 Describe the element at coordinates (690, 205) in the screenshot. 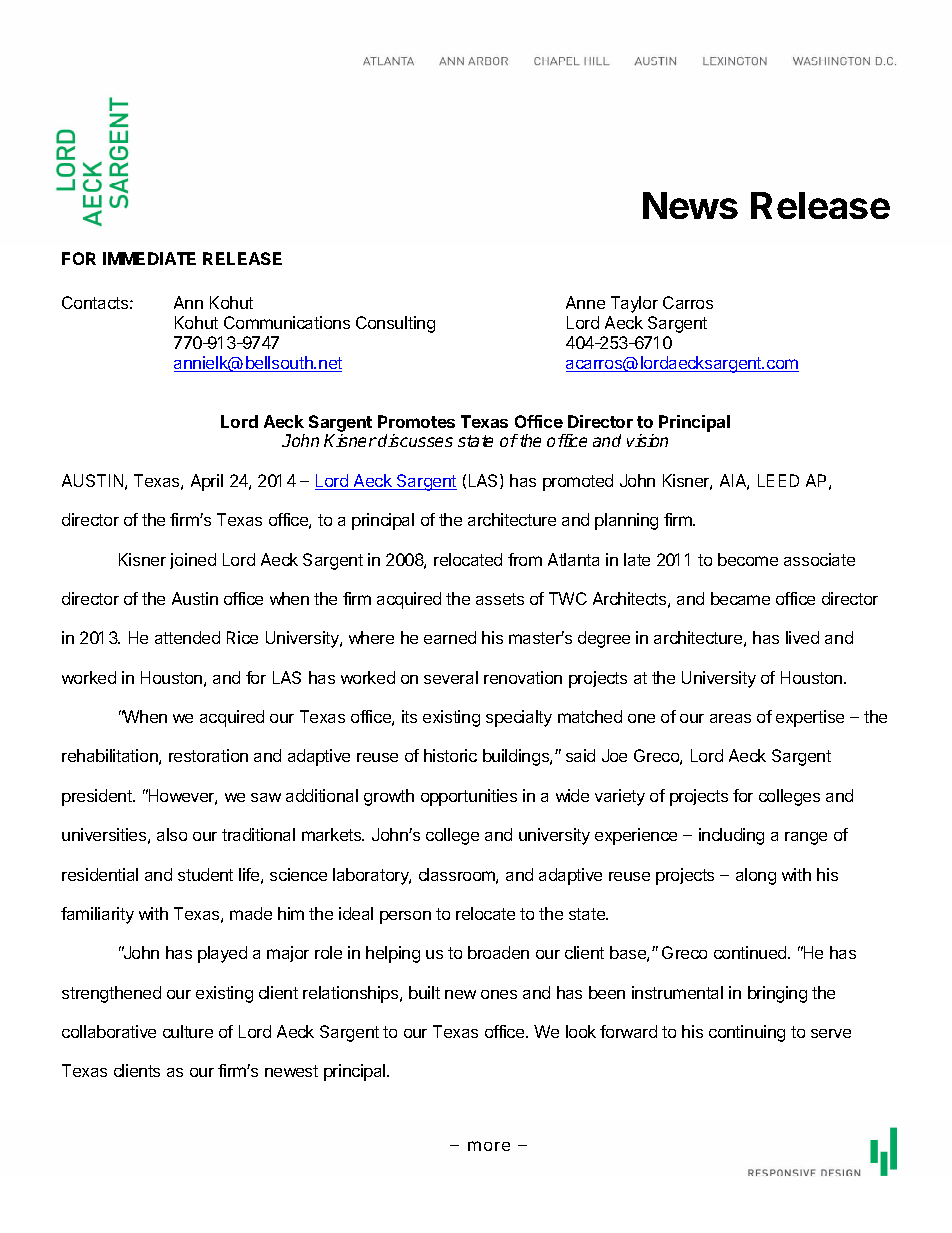

I see `News` at that location.
